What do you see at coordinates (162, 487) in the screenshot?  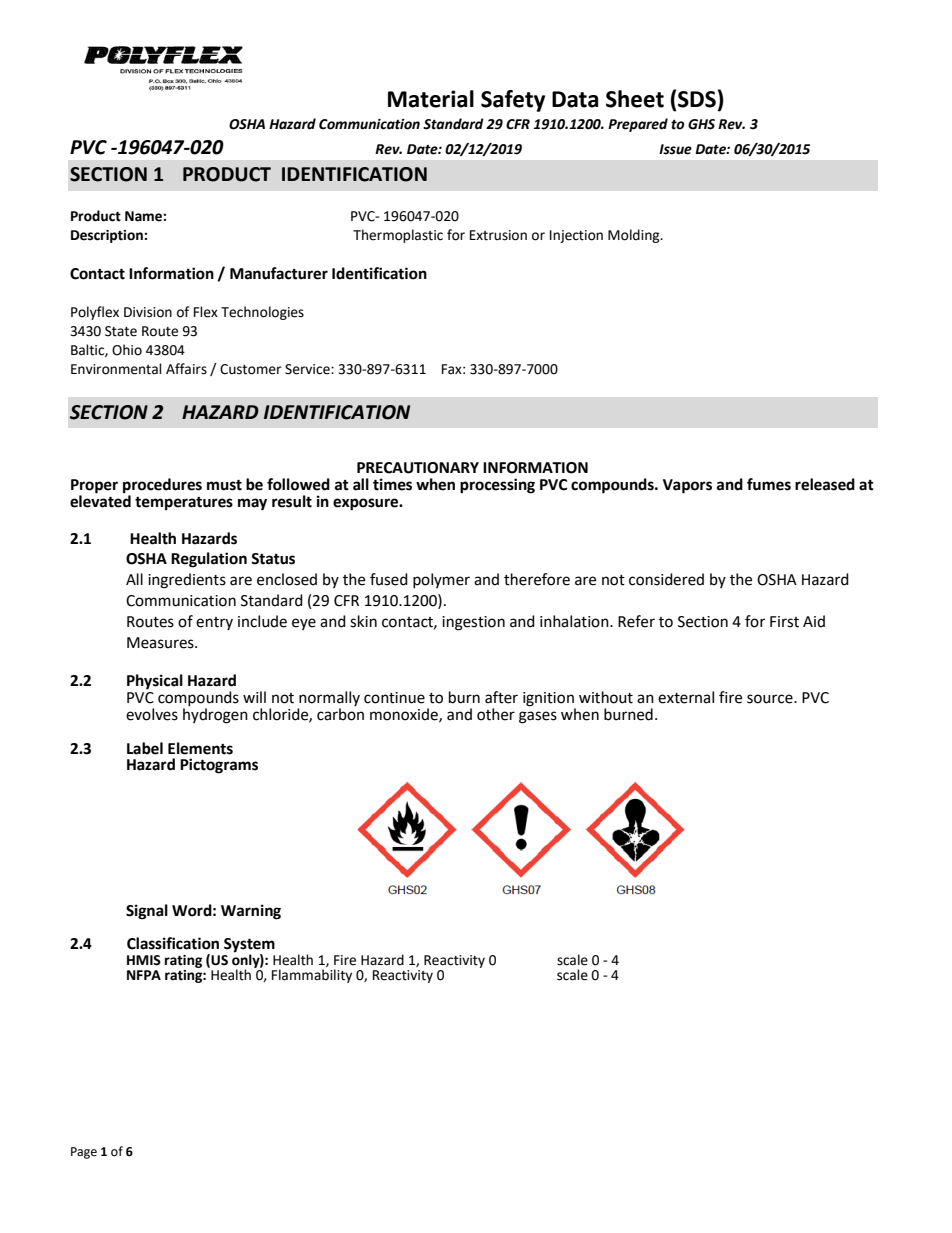 I see `procedures` at bounding box center [162, 487].
